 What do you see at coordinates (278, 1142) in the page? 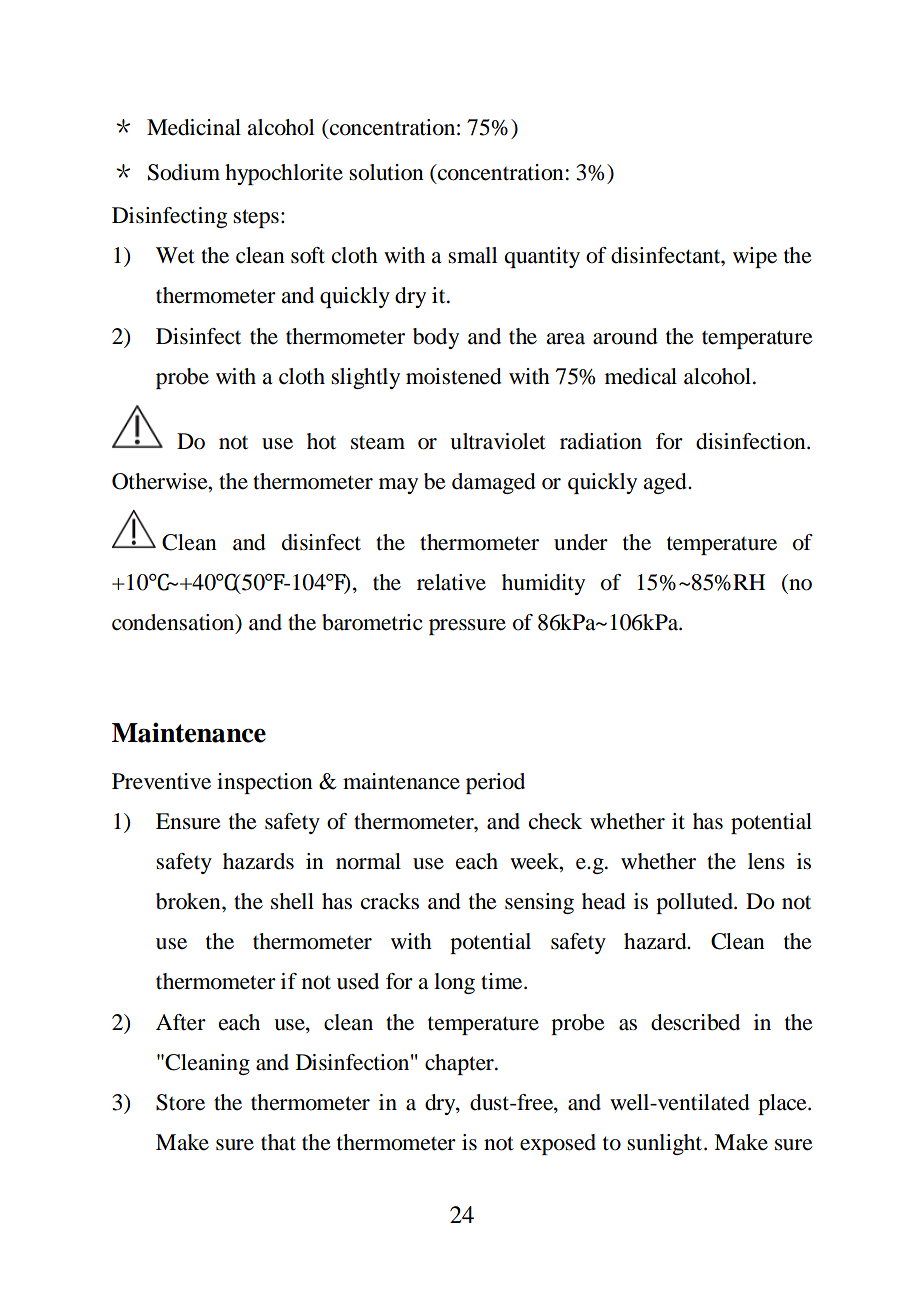
I see `that` at bounding box center [278, 1142].
